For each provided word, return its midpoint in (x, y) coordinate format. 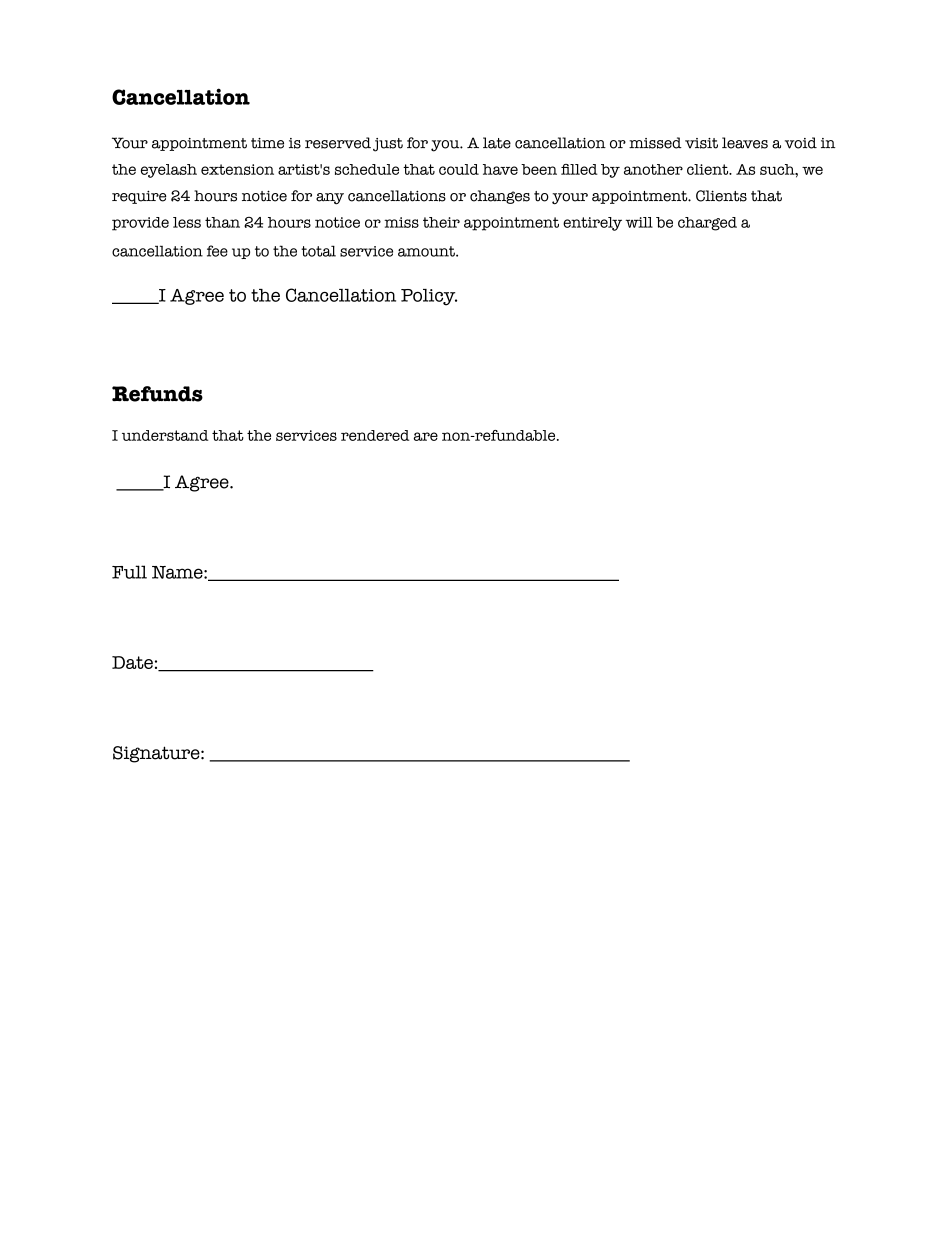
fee (217, 251)
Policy (429, 297)
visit (701, 143)
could (459, 169)
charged (707, 224)
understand (165, 435)
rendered (375, 435)
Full (129, 572)
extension (237, 169)
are (426, 436)
